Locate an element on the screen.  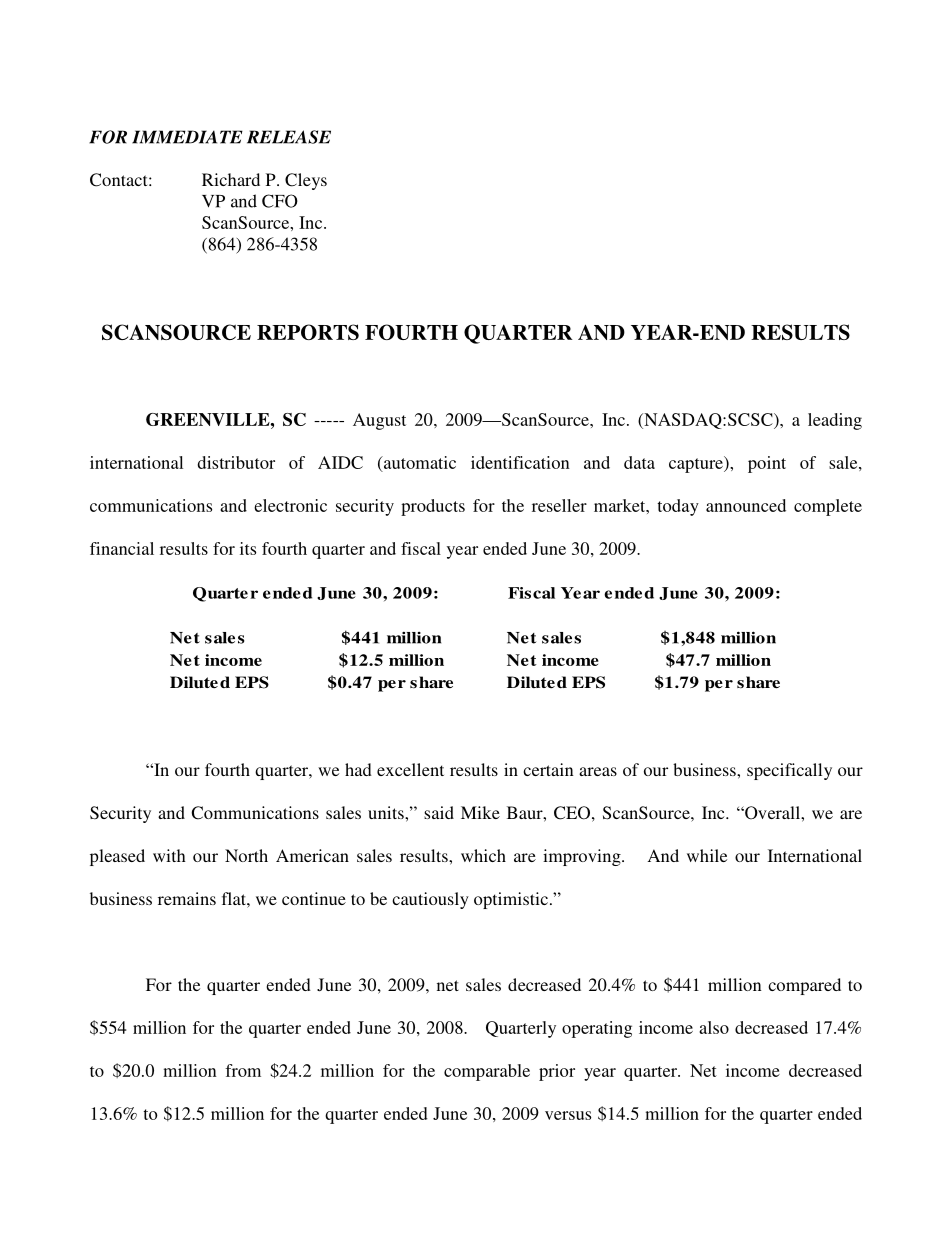
from is located at coordinates (243, 1070).
